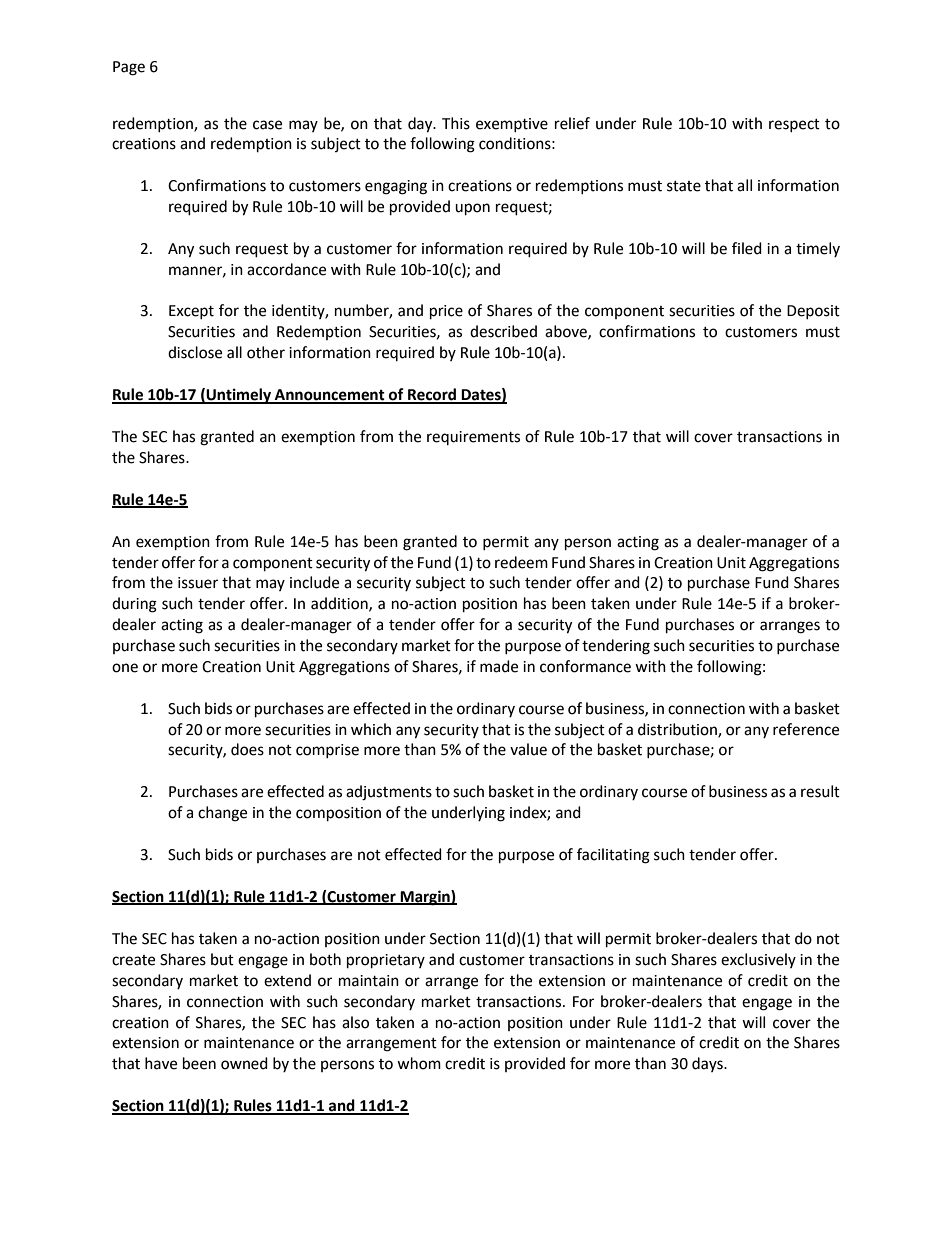 The image size is (952, 1233). What do you see at coordinates (456, 123) in the image?
I see `This` at bounding box center [456, 123].
